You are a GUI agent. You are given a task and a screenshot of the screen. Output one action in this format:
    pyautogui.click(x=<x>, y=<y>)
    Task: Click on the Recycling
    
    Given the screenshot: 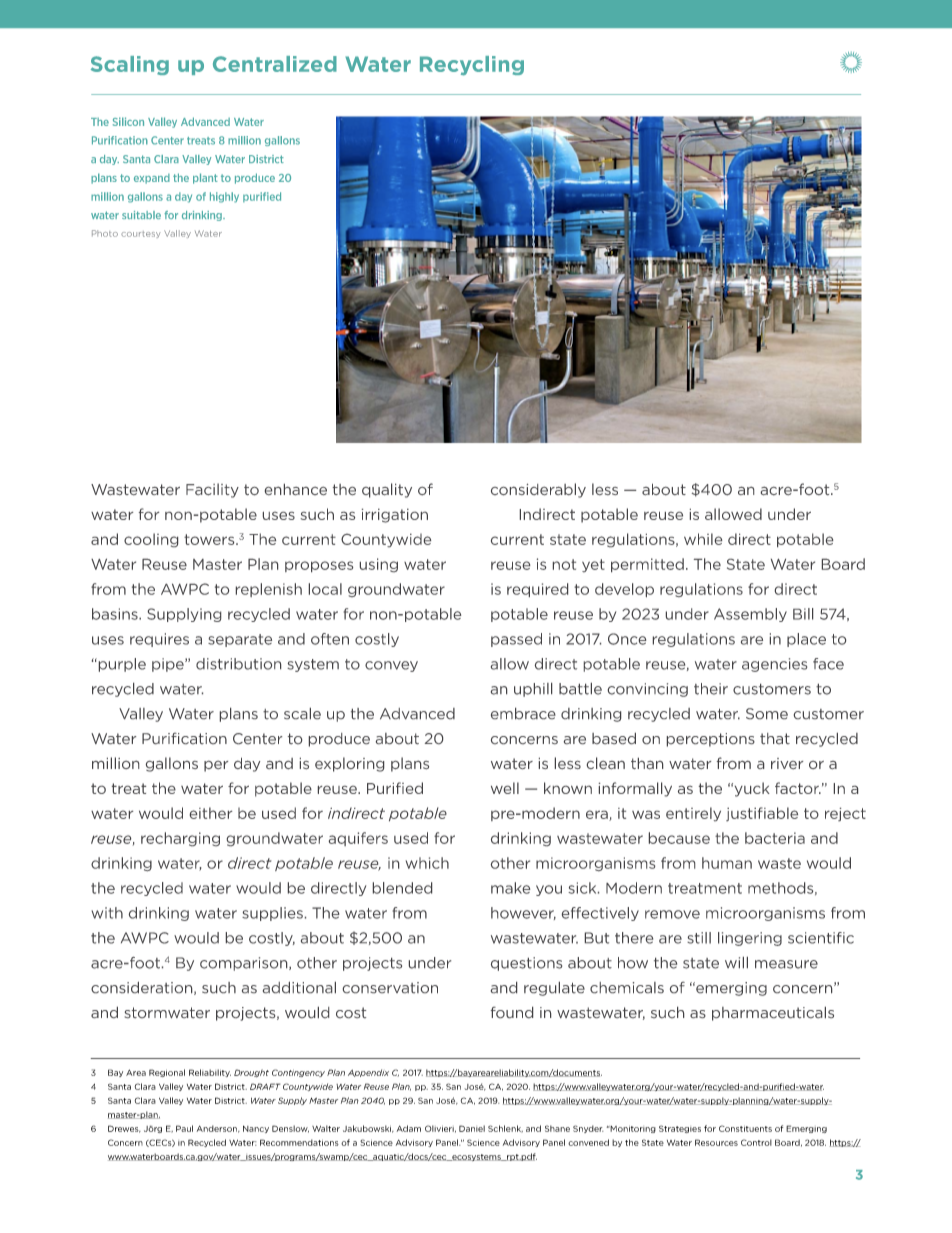 What is the action you would take?
    pyautogui.click(x=472, y=66)
